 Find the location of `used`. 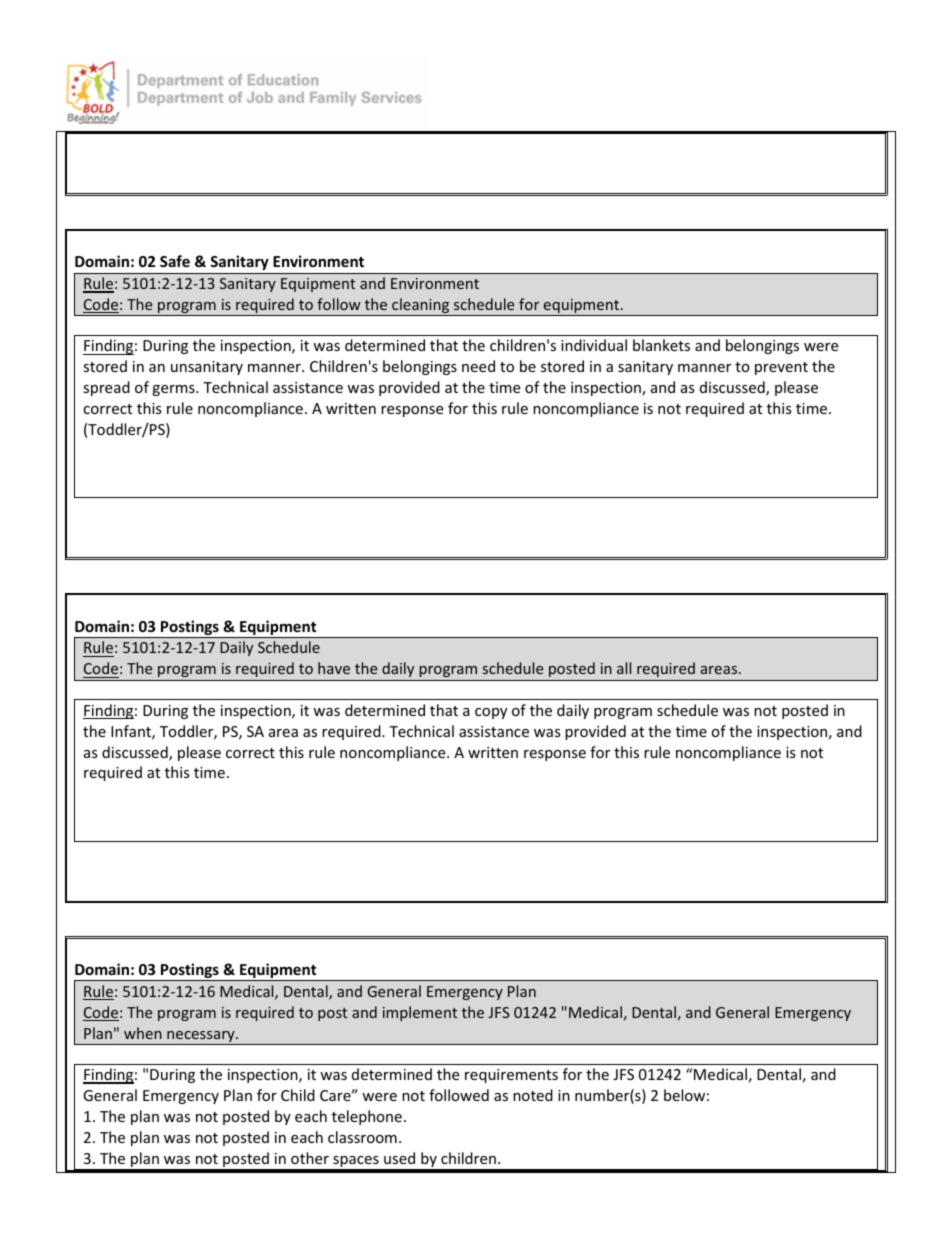

used is located at coordinates (399, 1158).
